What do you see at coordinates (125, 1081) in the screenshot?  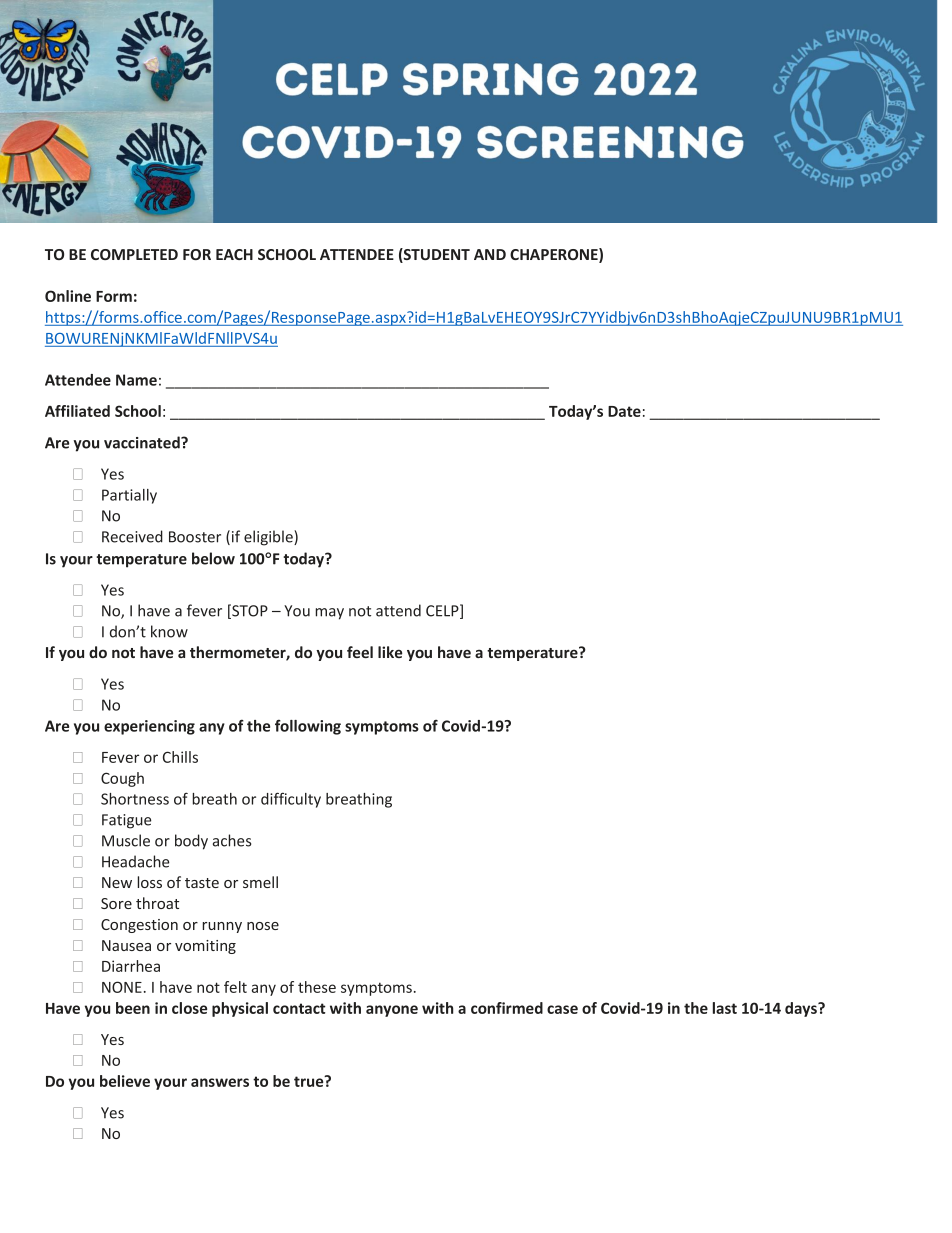 I see `believe` at bounding box center [125, 1081].
